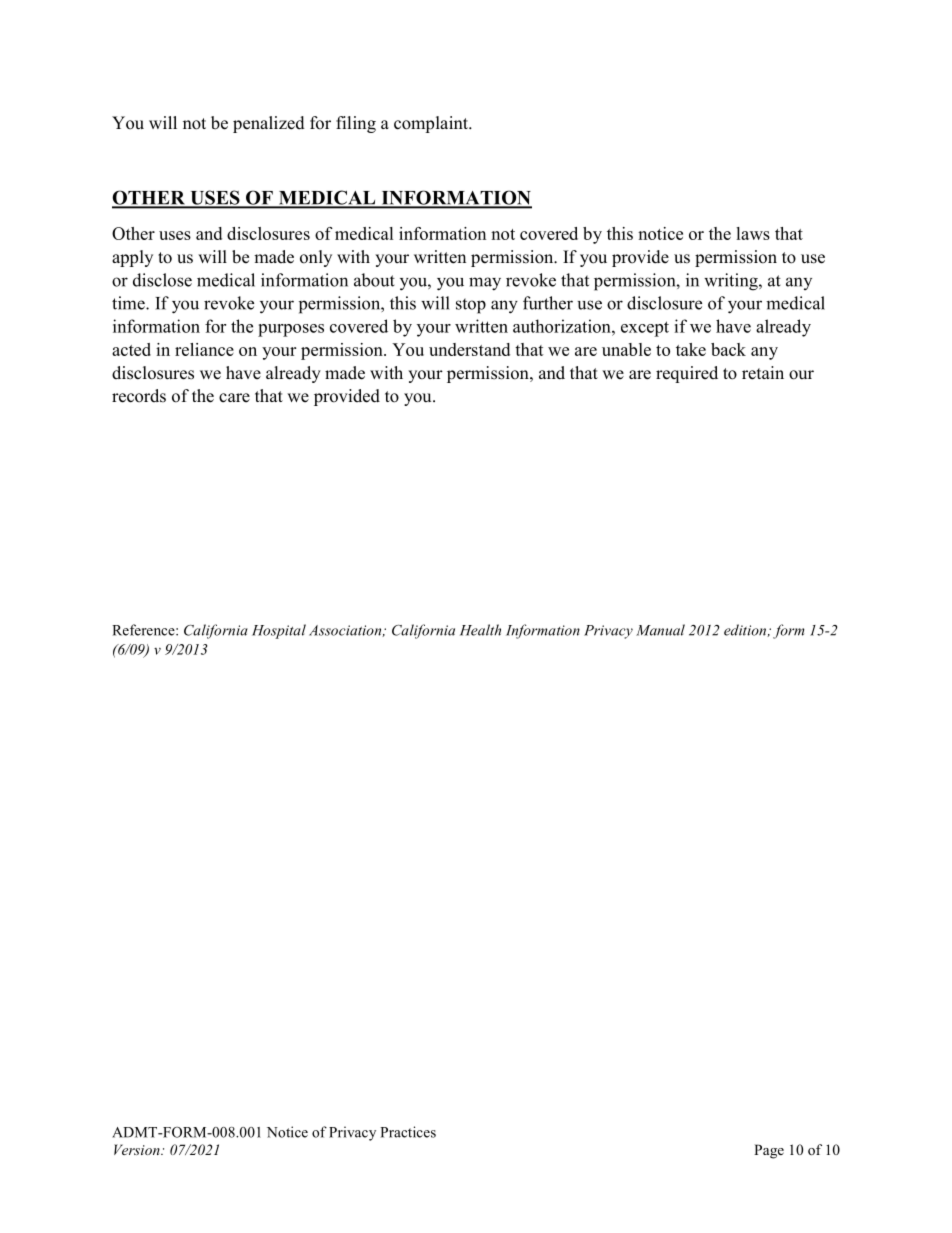 The height and width of the page is (1233, 952). Describe the element at coordinates (234, 398) in the page. I see `care` at that location.
